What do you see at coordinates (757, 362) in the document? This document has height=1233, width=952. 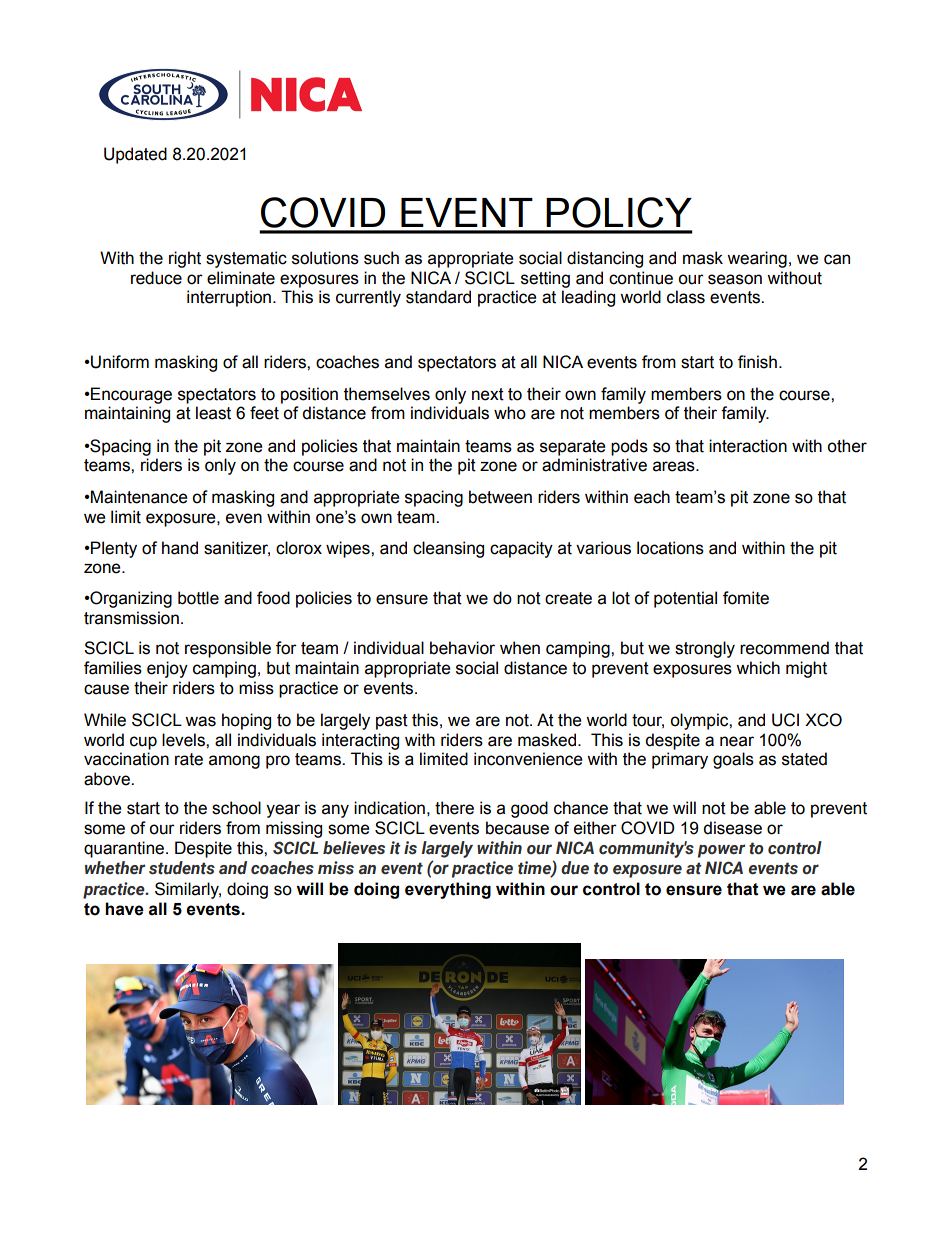 I see `finish` at bounding box center [757, 362].
